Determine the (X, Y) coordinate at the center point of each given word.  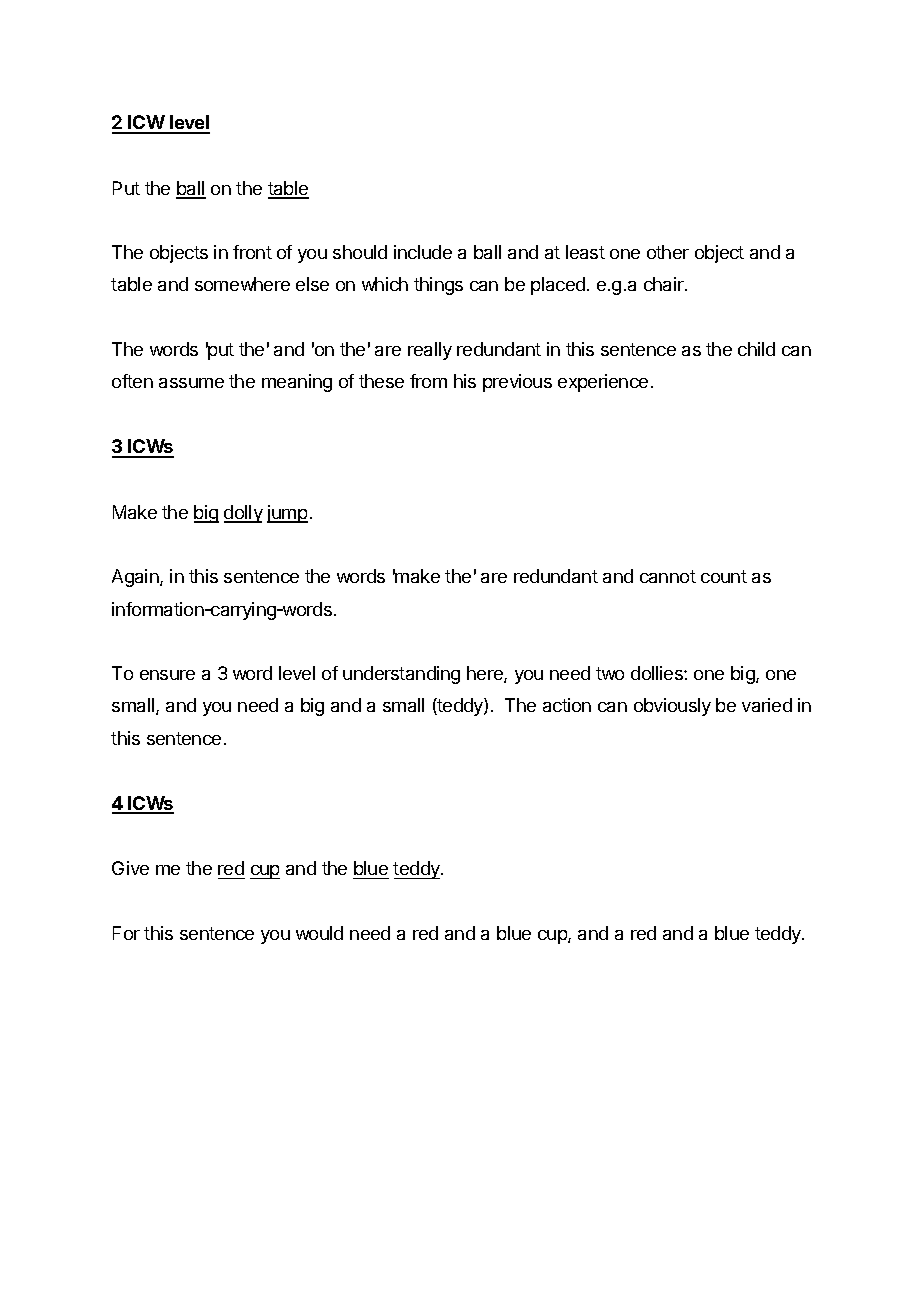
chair (665, 284)
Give (130, 868)
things (438, 286)
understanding (401, 675)
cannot (668, 576)
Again (136, 578)
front (252, 252)
